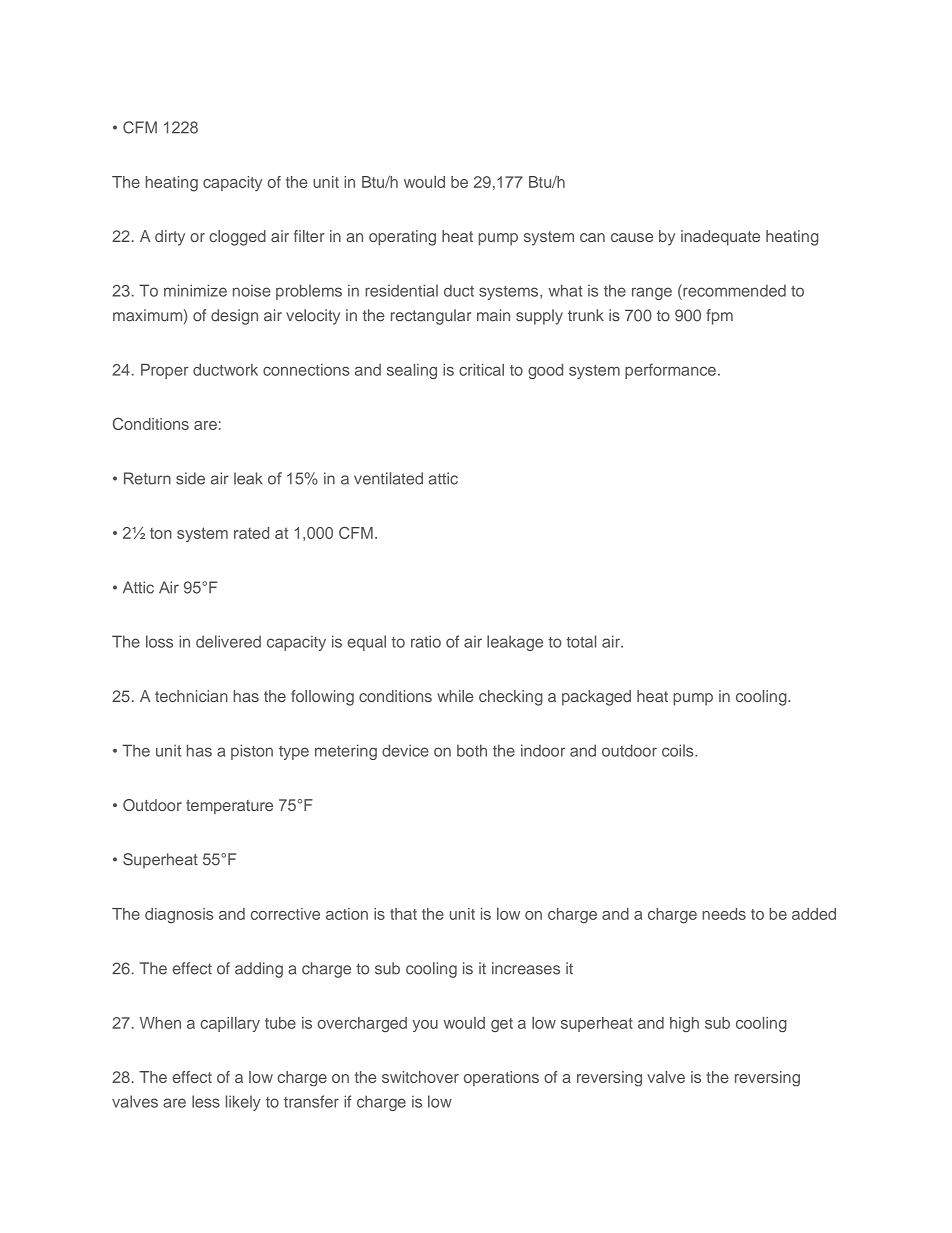  What do you see at coordinates (243, 1103) in the page?
I see `likely` at bounding box center [243, 1103].
